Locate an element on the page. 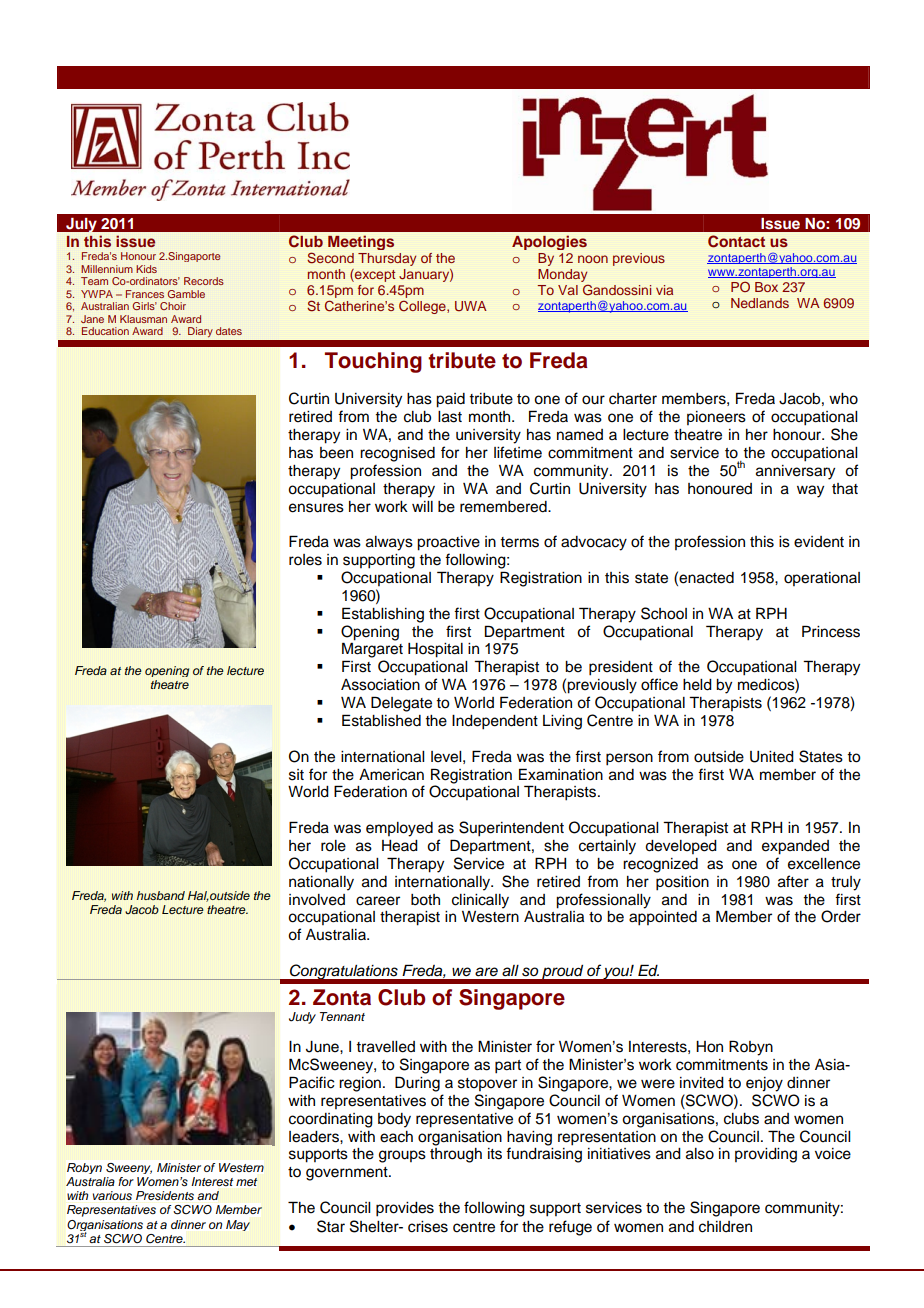 Image resolution: width=924 pixels, height=1308 pixels. Established is located at coordinates (381, 720).
